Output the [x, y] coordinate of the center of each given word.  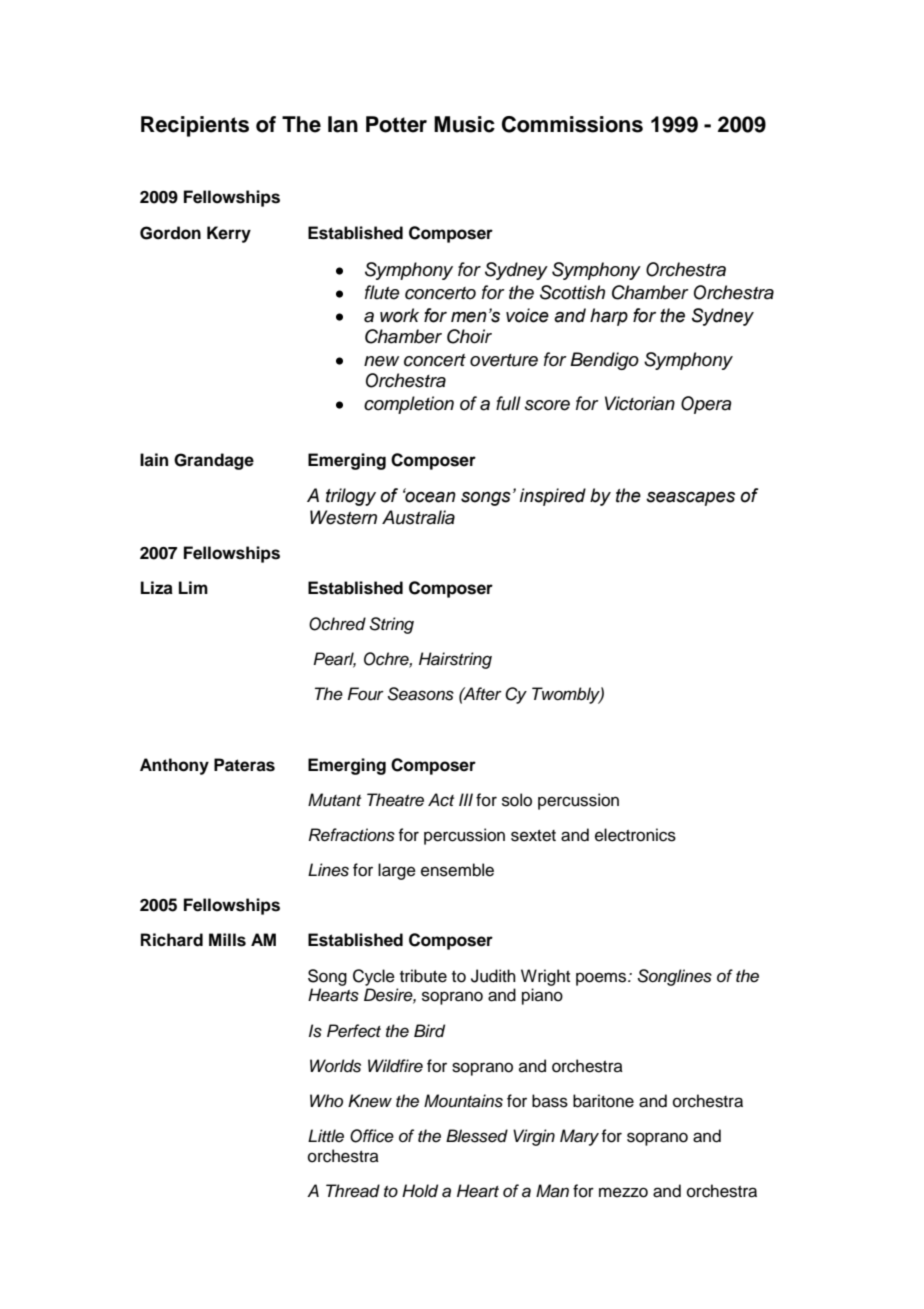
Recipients [195, 126]
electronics [635, 835]
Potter [396, 124]
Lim [193, 587]
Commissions [572, 124]
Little [326, 1135]
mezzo [623, 1192]
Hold [420, 1191]
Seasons [421, 694]
